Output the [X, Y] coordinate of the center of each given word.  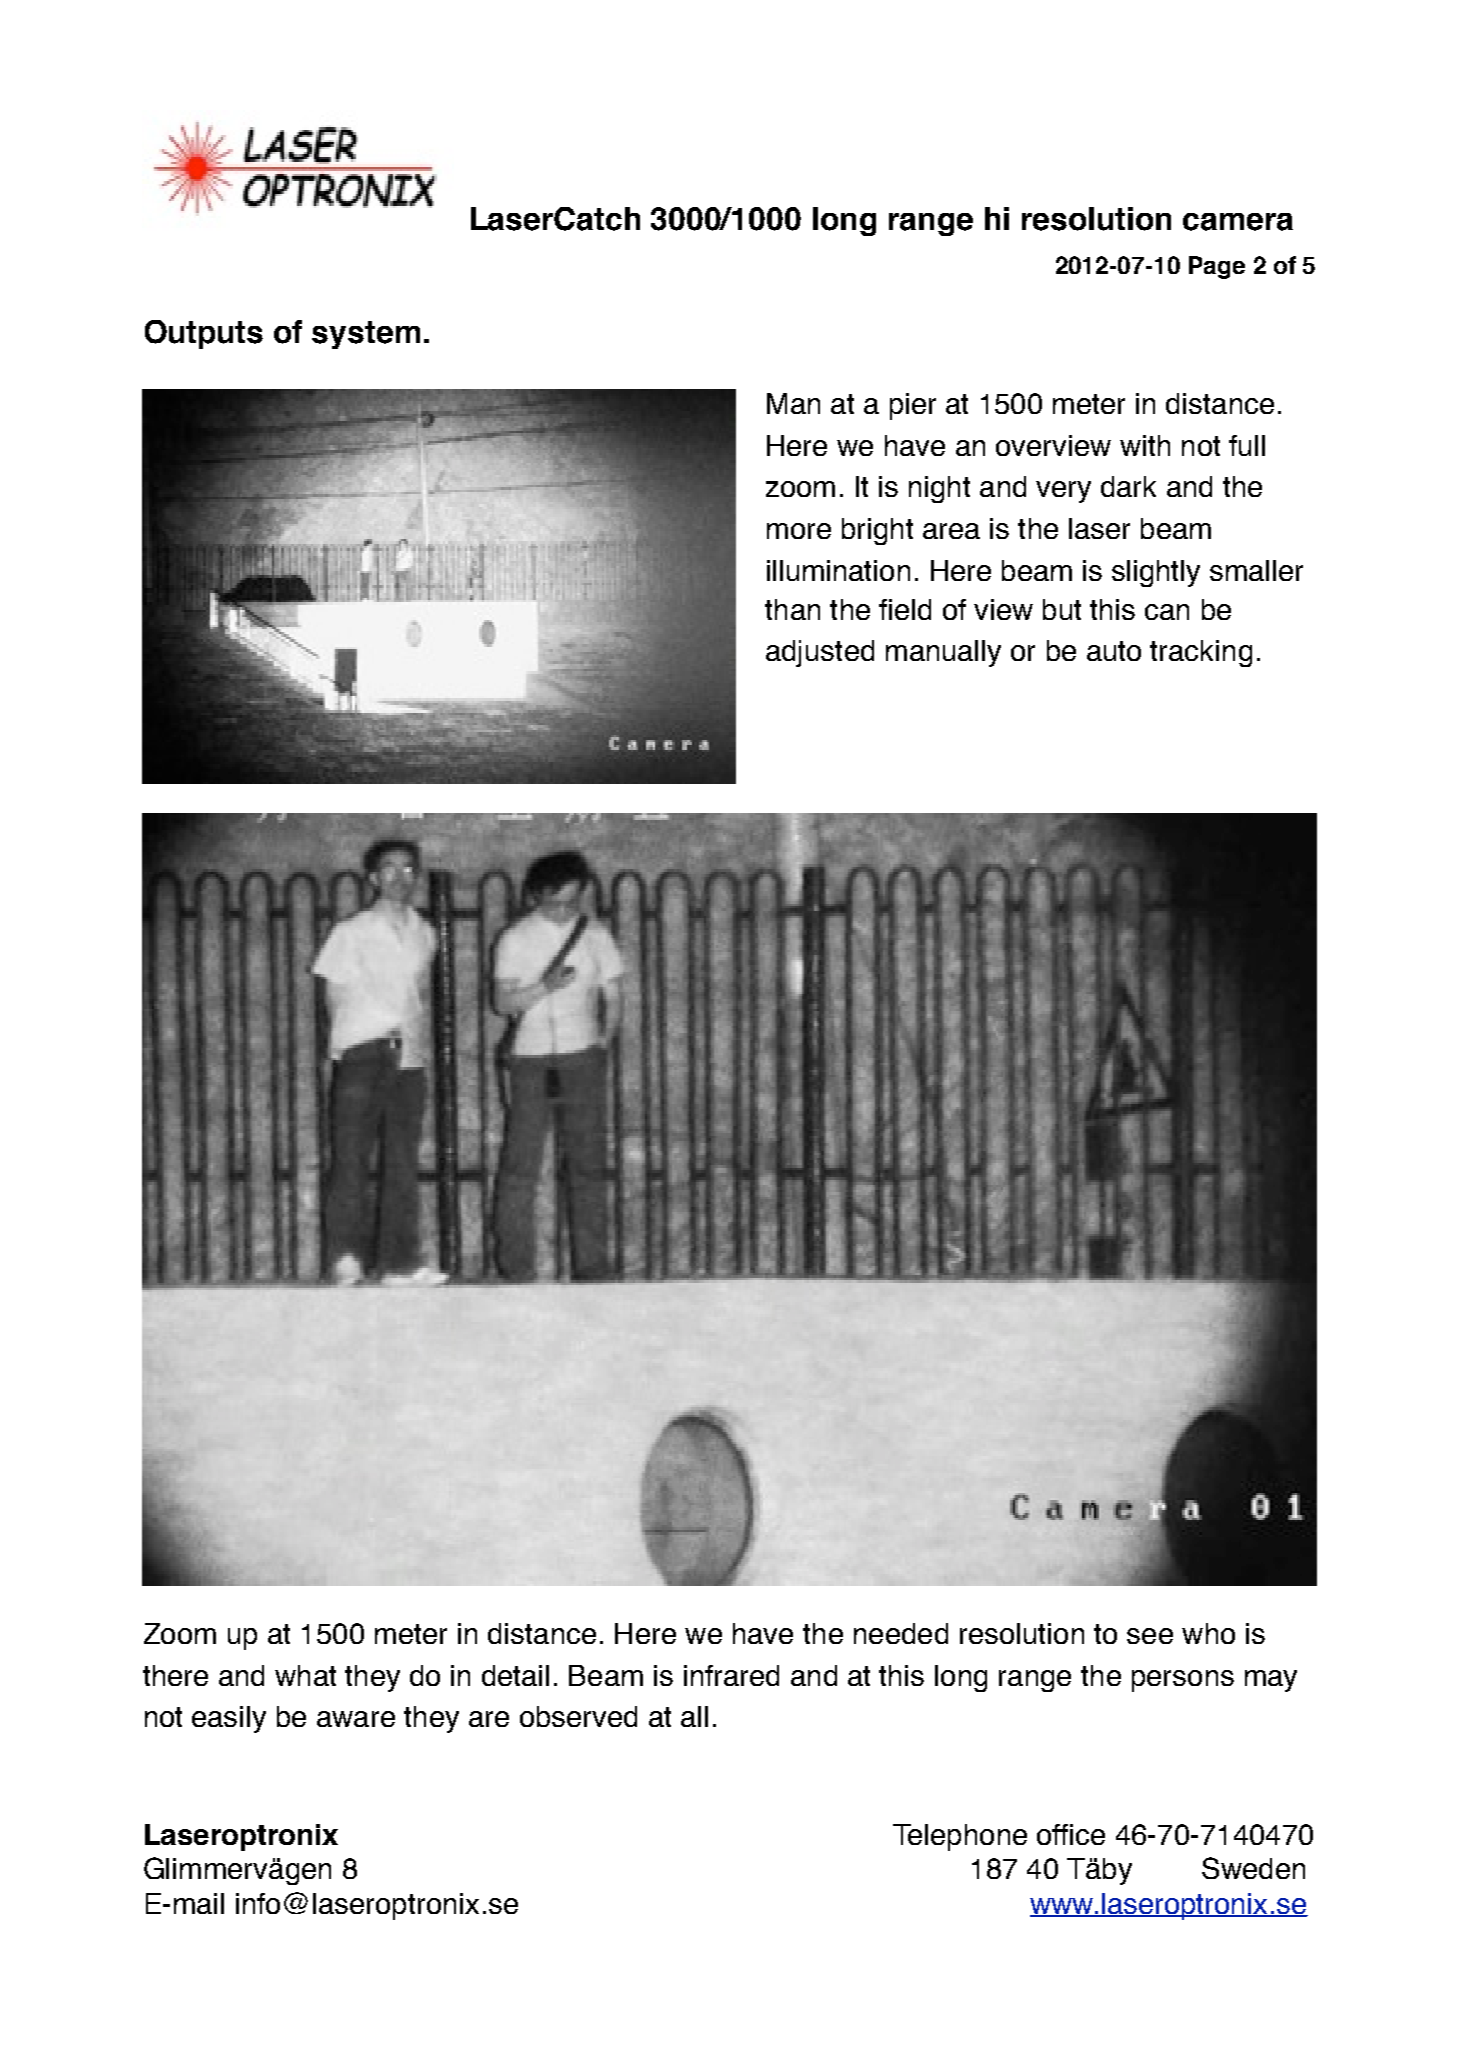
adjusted [820, 653]
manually [943, 653]
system [366, 335]
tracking [1201, 653]
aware [356, 1719]
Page [1217, 267]
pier [913, 406]
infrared [731, 1675]
